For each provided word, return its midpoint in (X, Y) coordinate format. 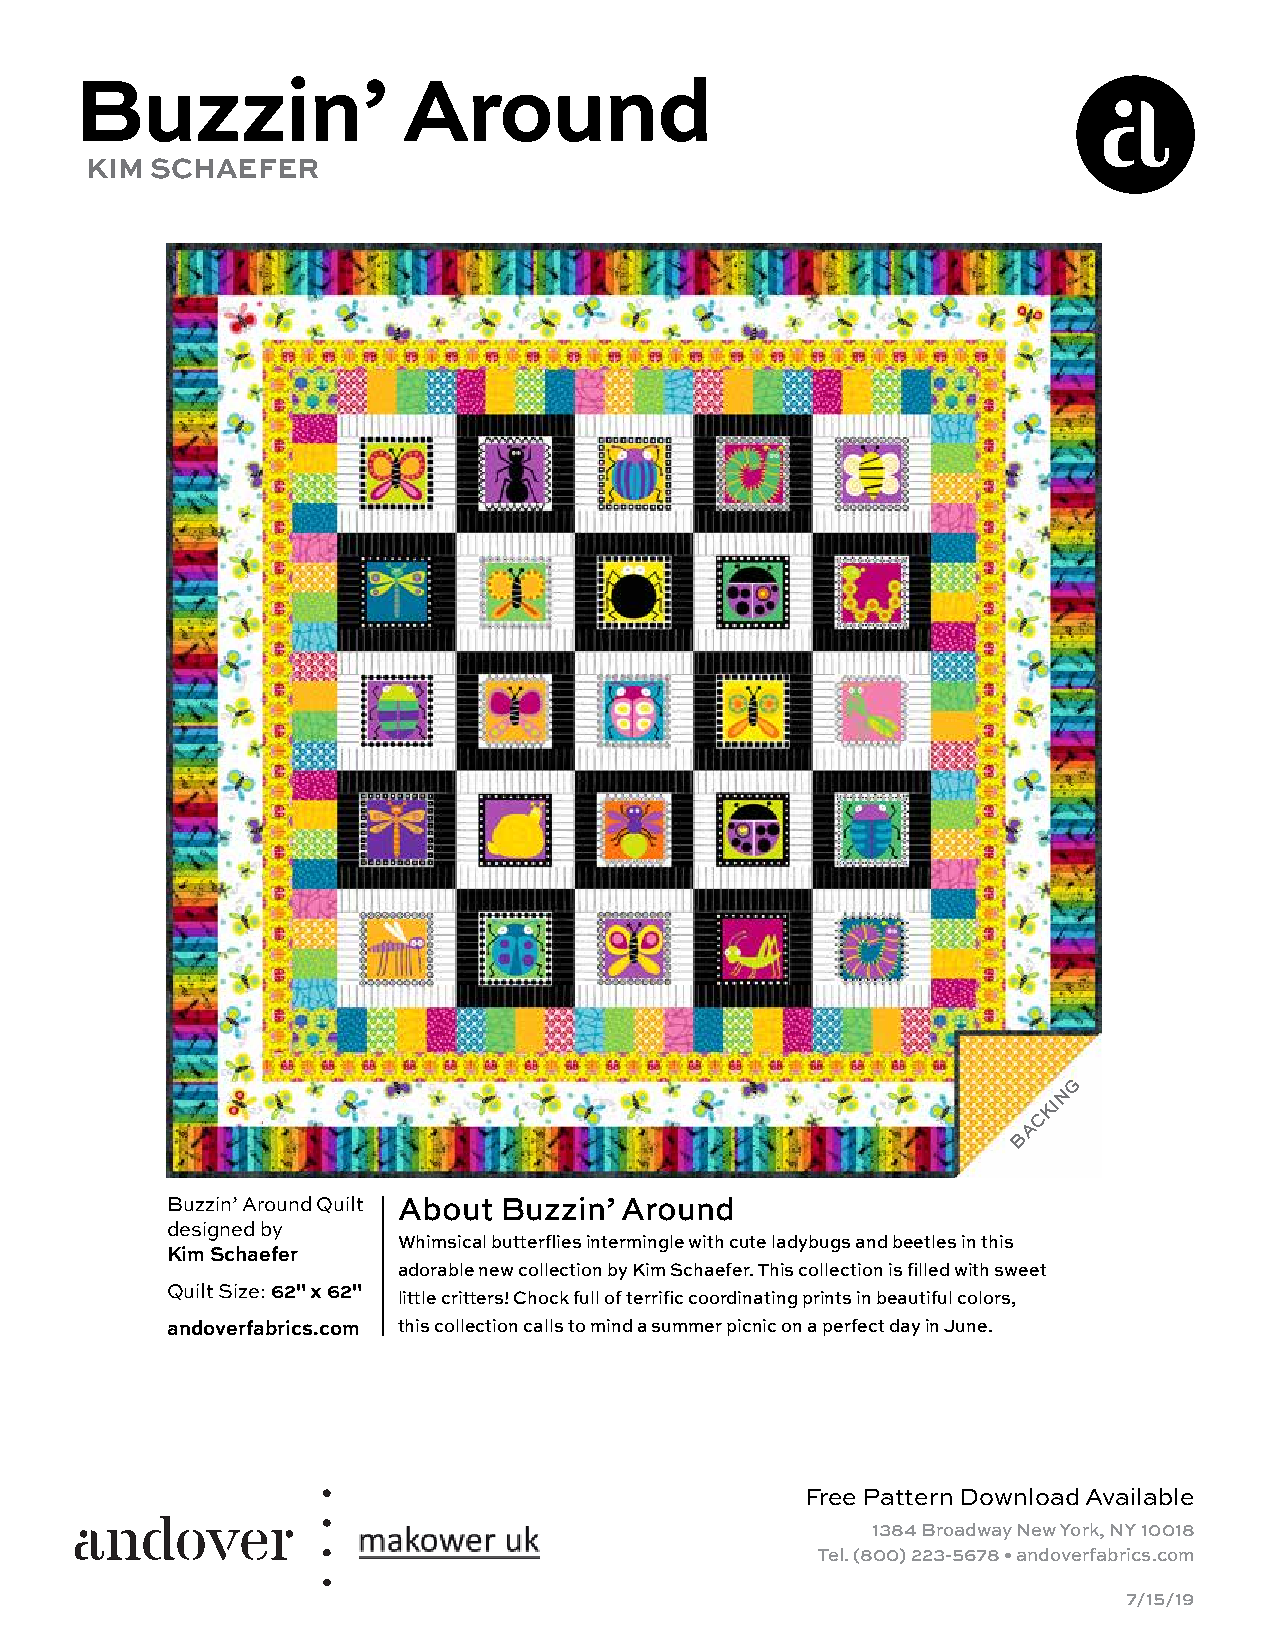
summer (687, 1327)
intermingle (635, 1243)
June (967, 1326)
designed (211, 1231)
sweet (1020, 1270)
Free (831, 1497)
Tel (830, 1554)
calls (543, 1325)
